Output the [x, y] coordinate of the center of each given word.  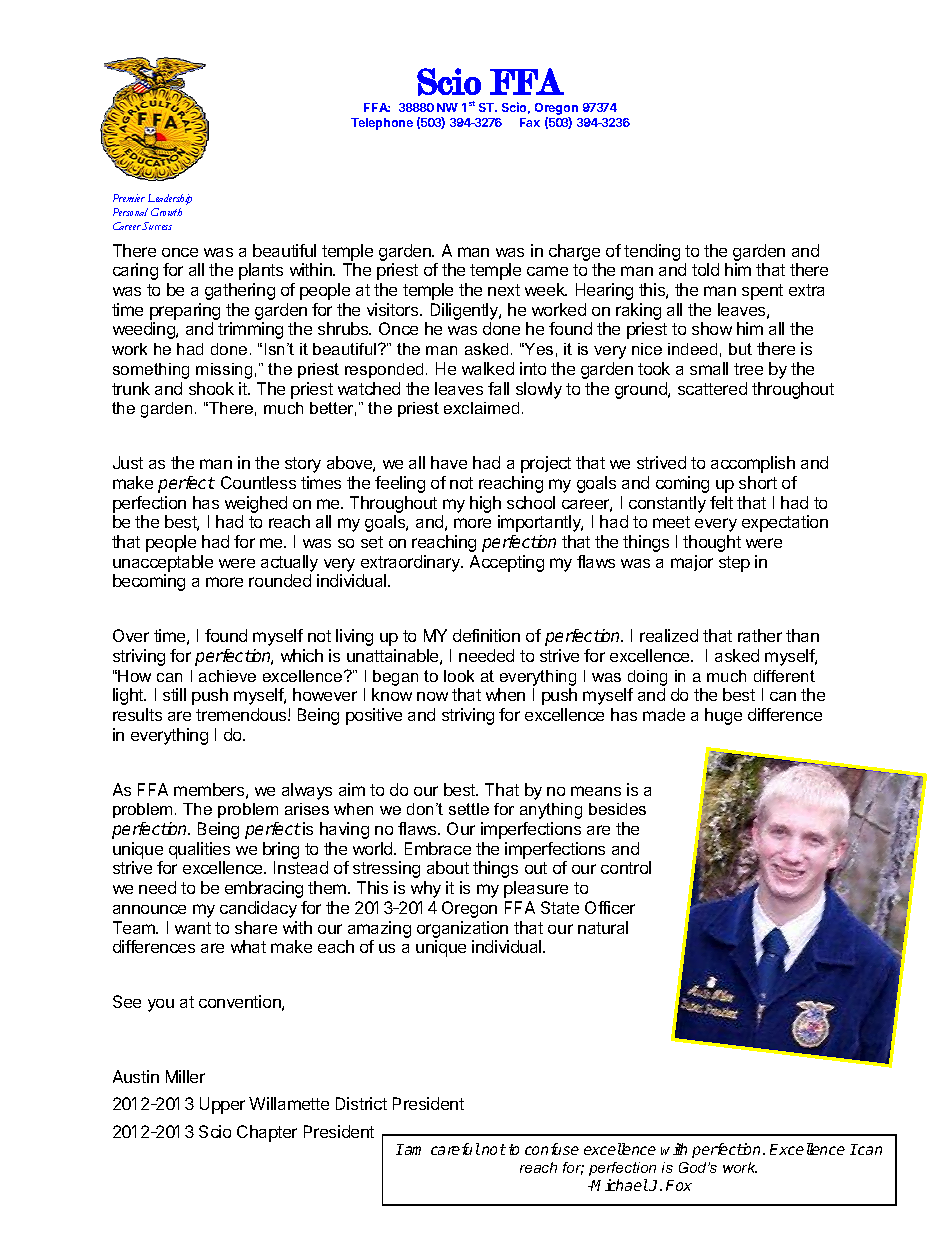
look [459, 676]
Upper [222, 1105]
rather [760, 635]
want [193, 928]
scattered [712, 388]
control [626, 867]
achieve [227, 676]
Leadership [170, 199]
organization [462, 929]
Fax [530, 122]
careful [455, 1149]
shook [211, 388]
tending [652, 252]
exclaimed [481, 408]
